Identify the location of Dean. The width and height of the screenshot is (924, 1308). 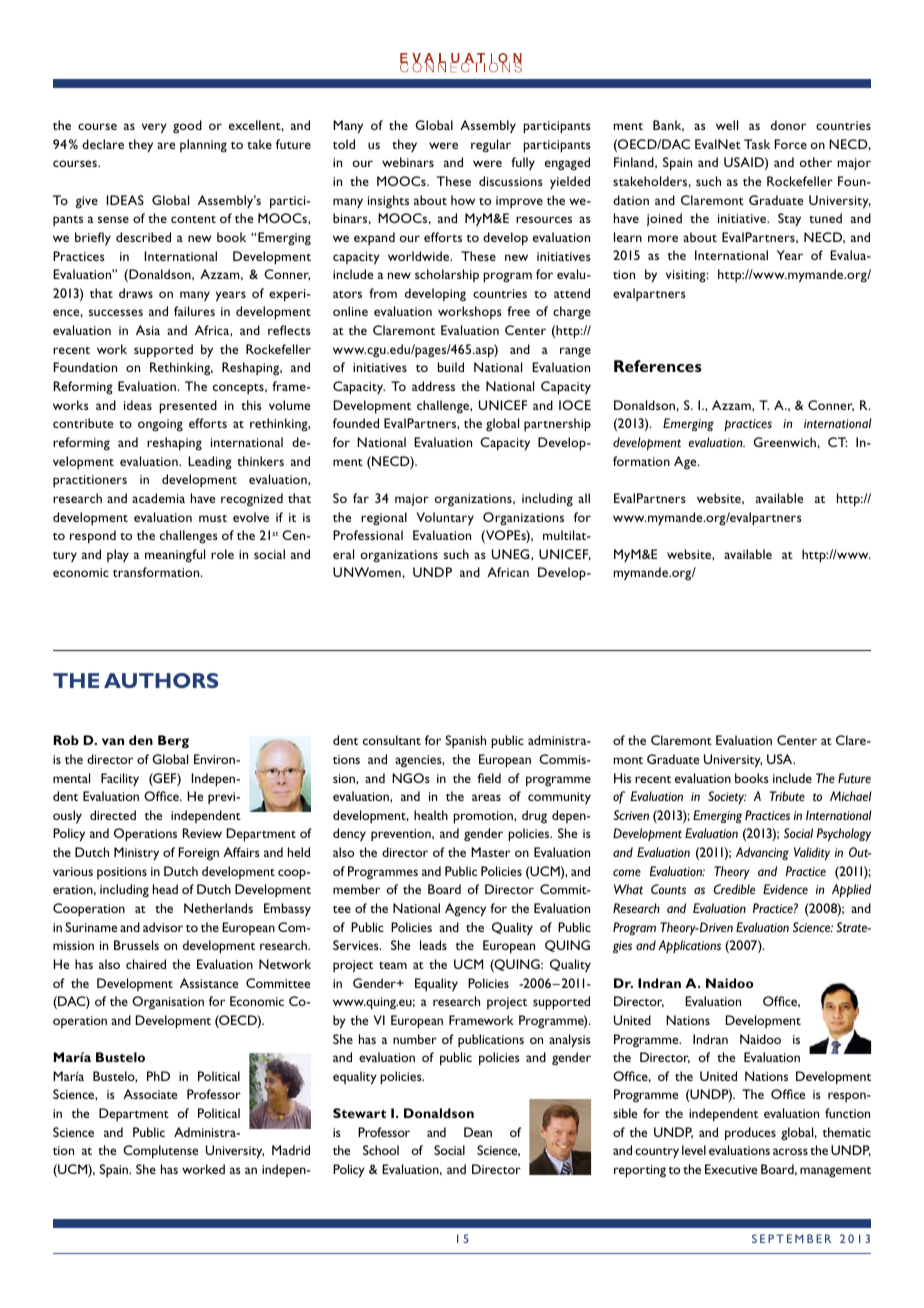
(478, 1132).
